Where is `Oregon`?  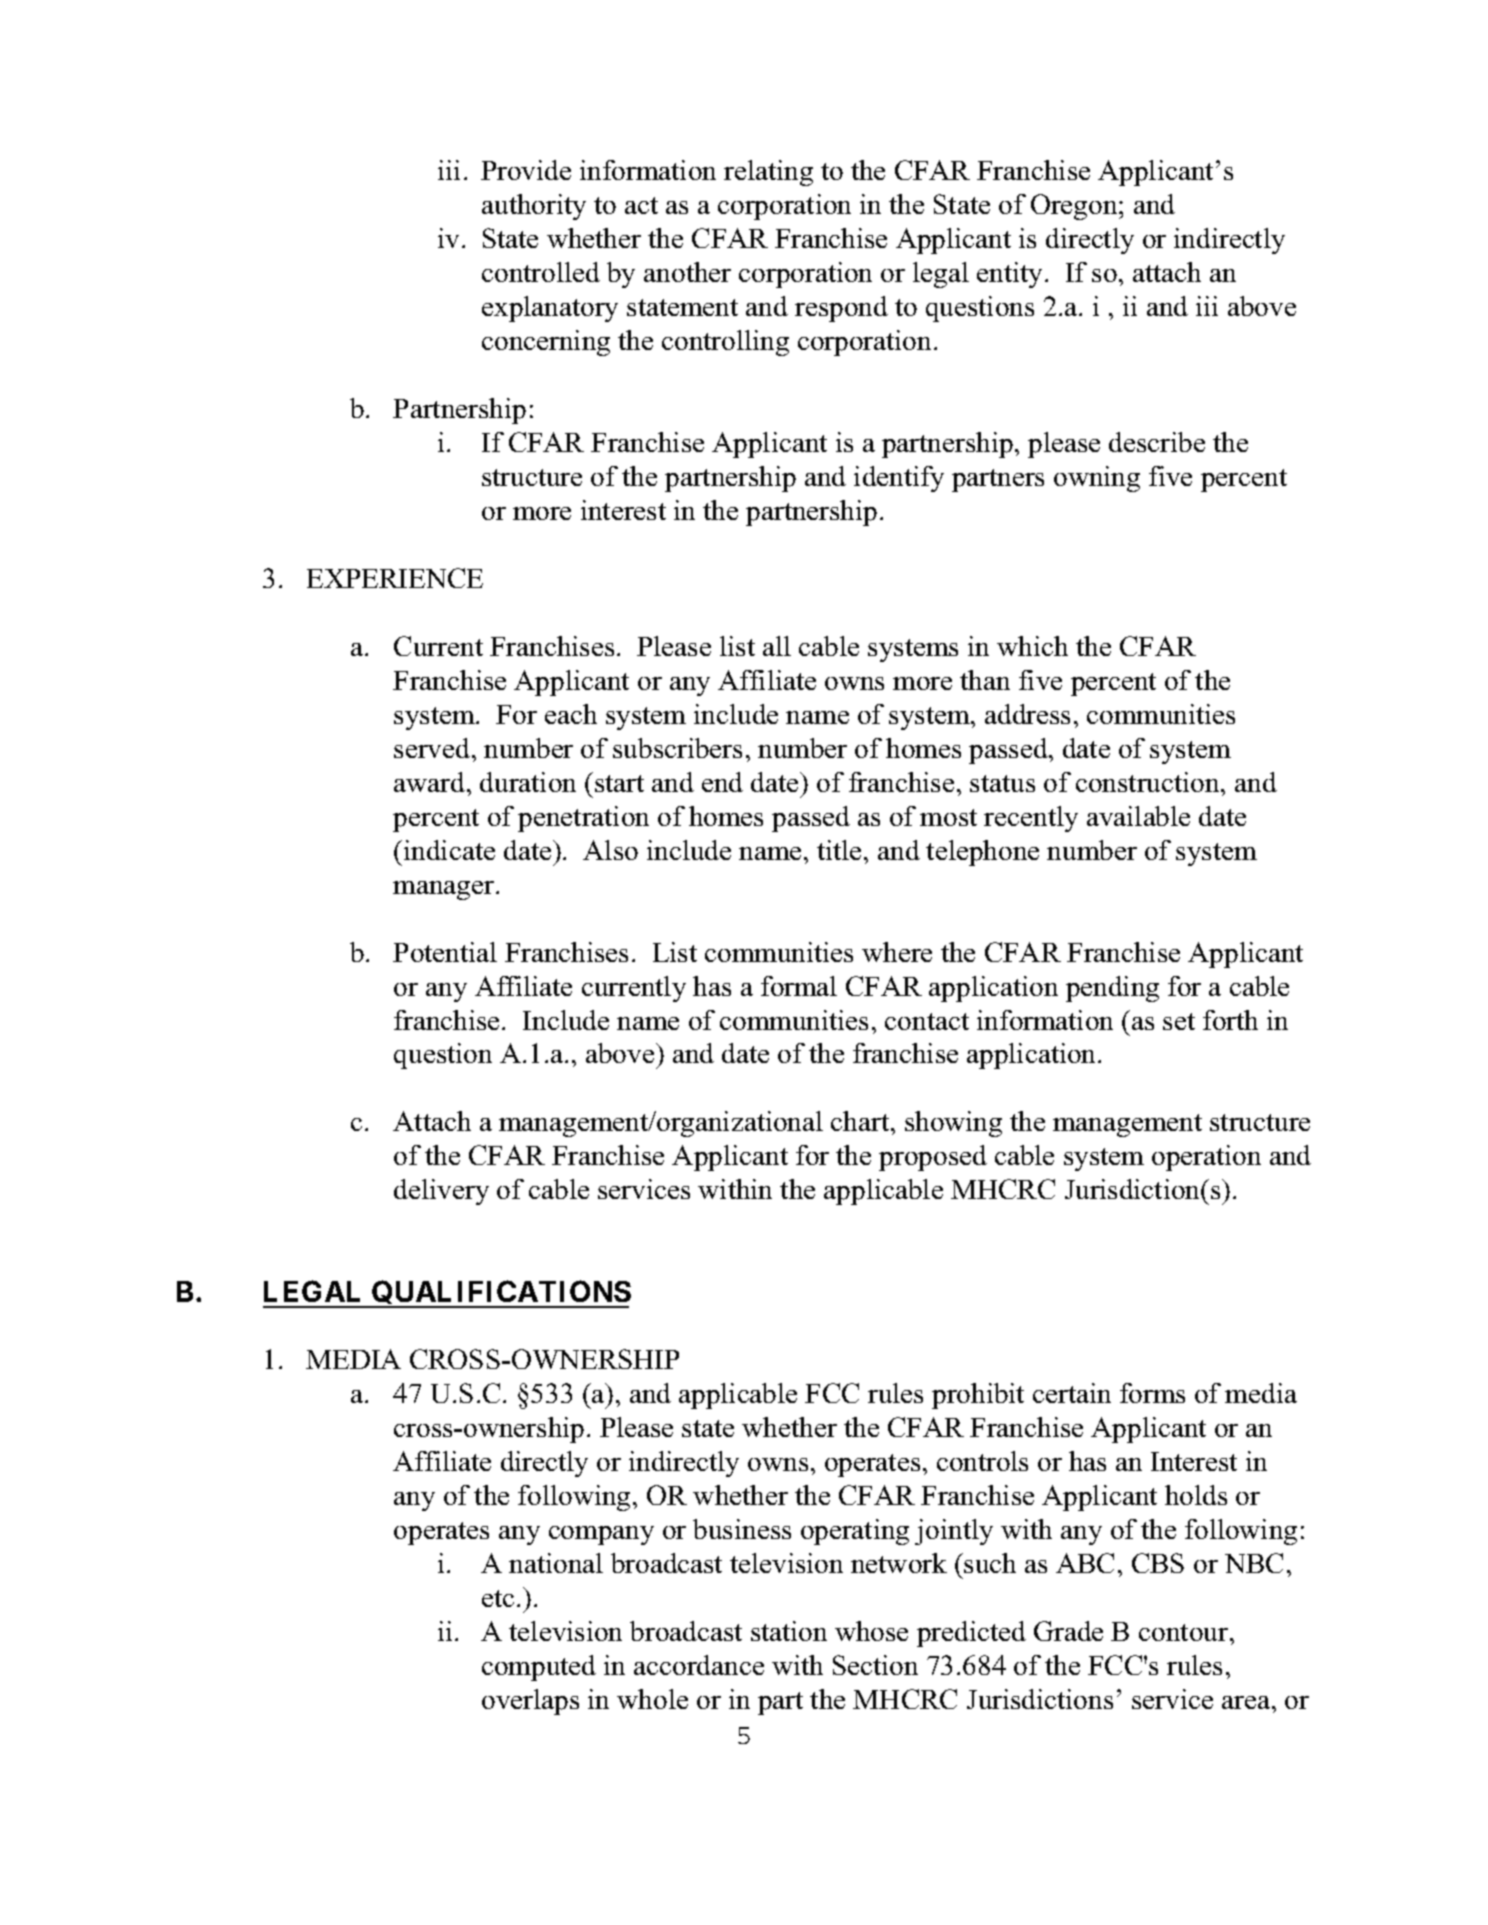
Oregon is located at coordinates (1075, 207).
